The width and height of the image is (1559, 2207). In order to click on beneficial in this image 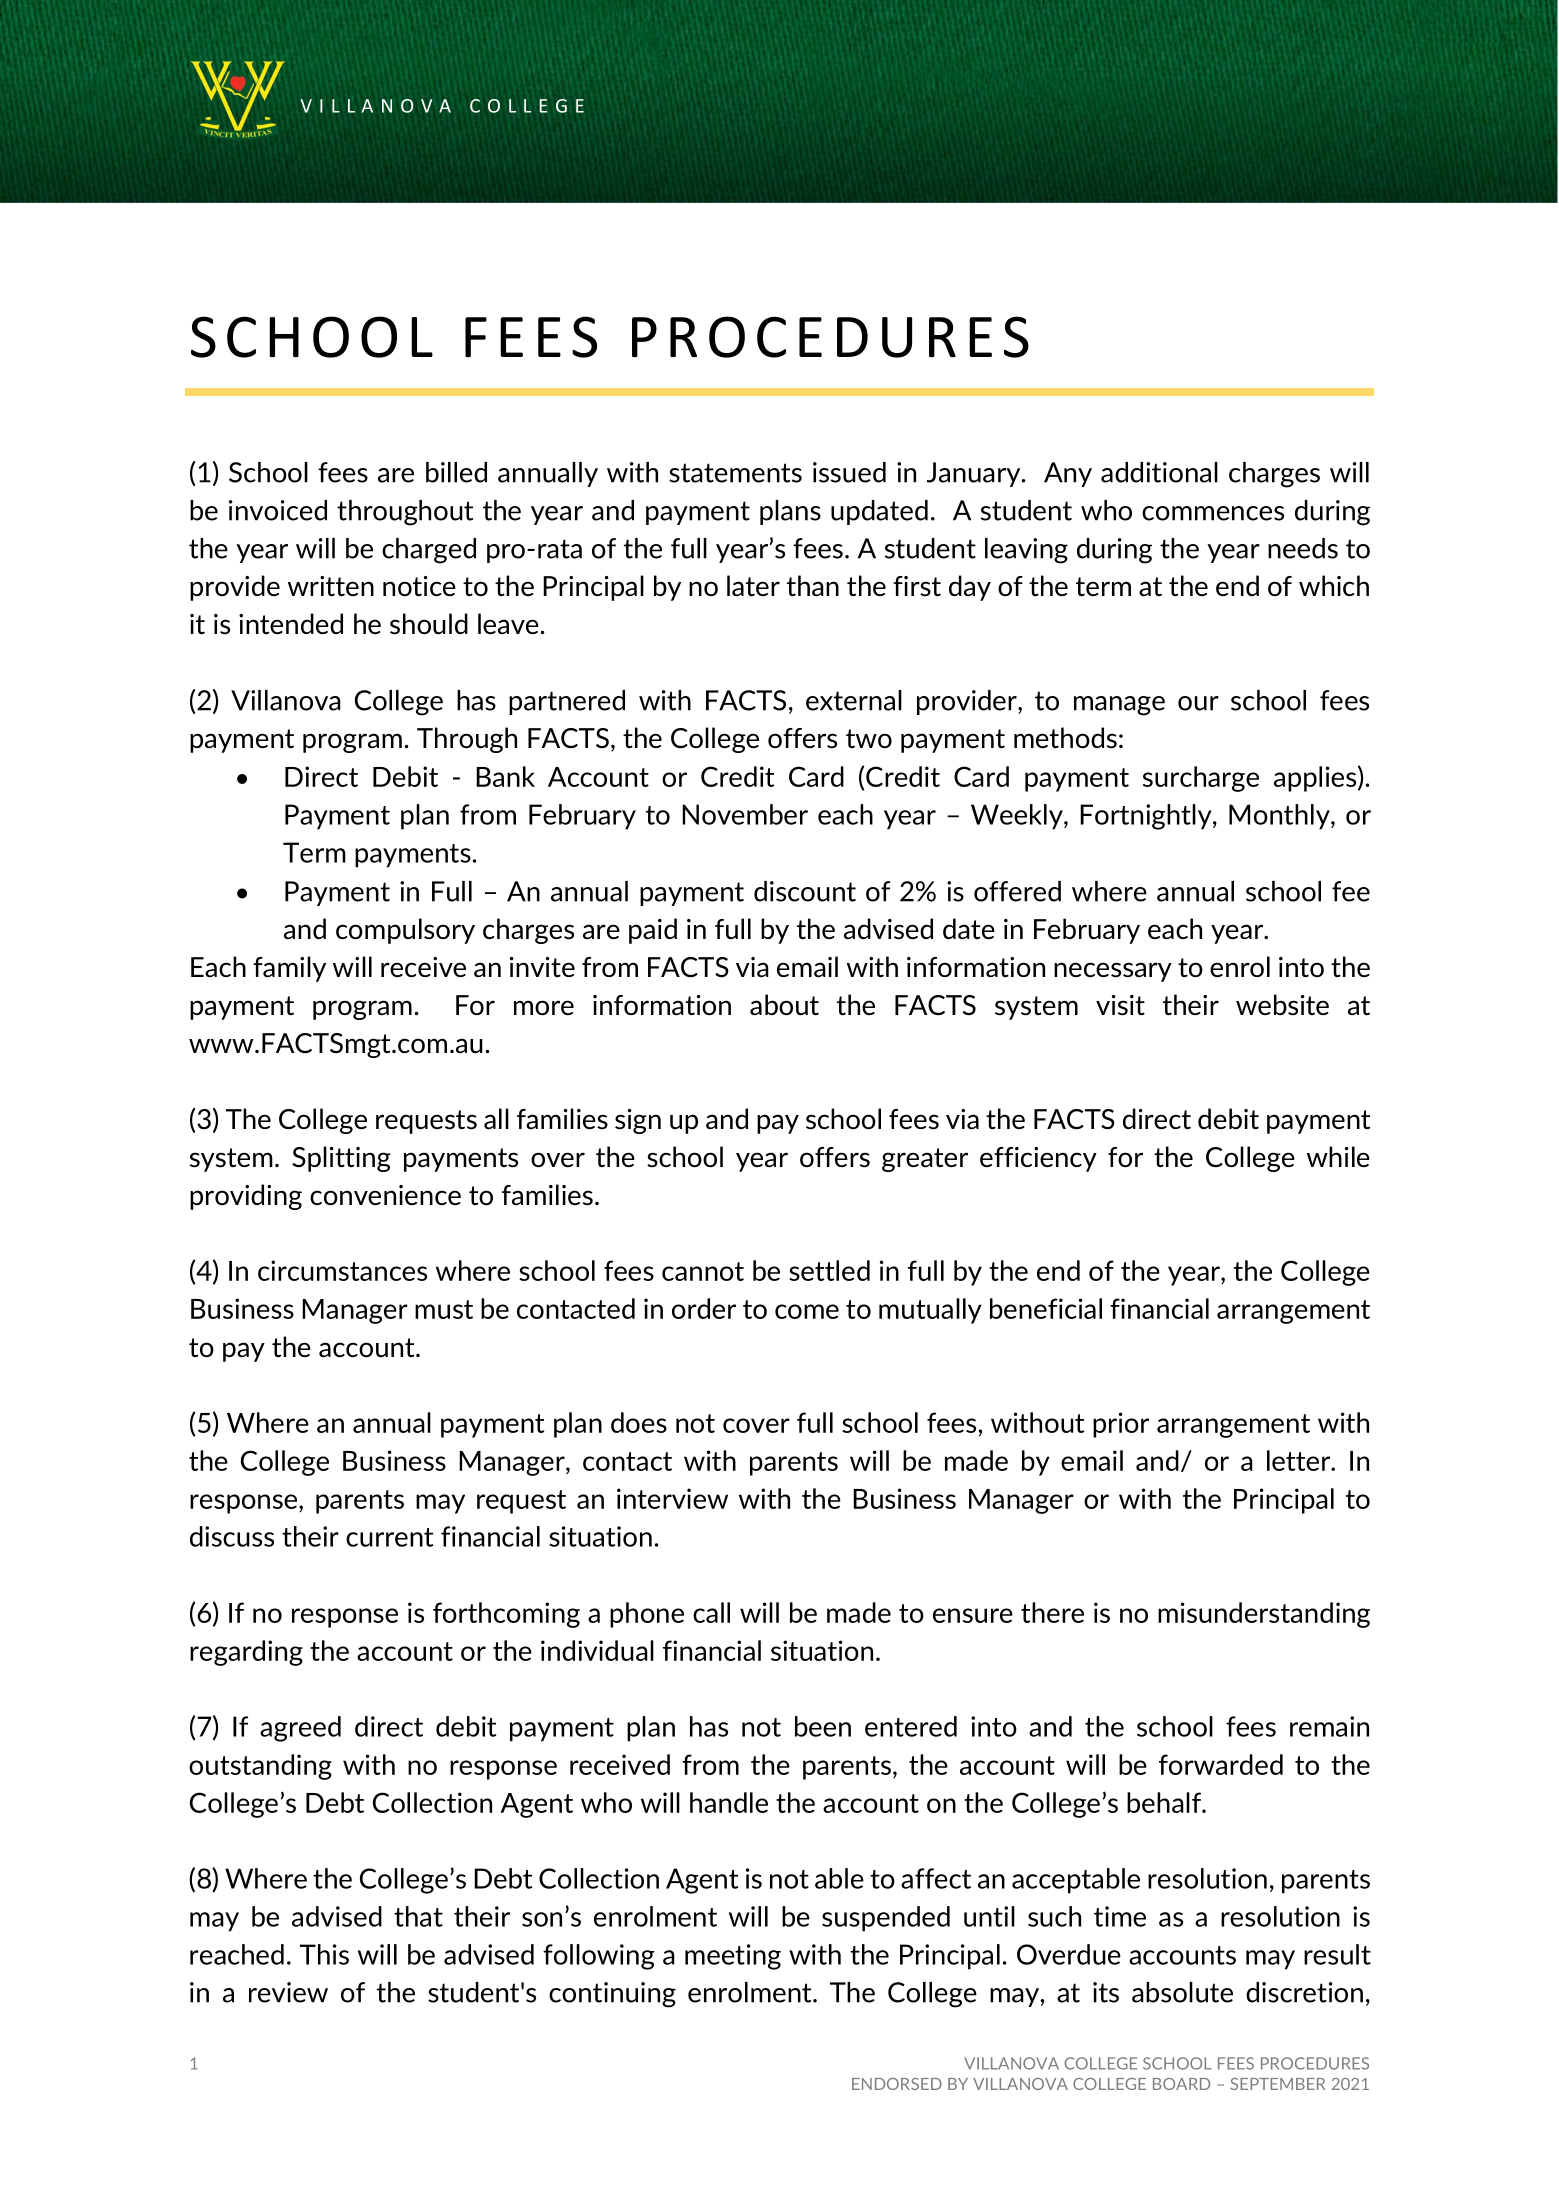, I will do `click(1046, 1308)`.
